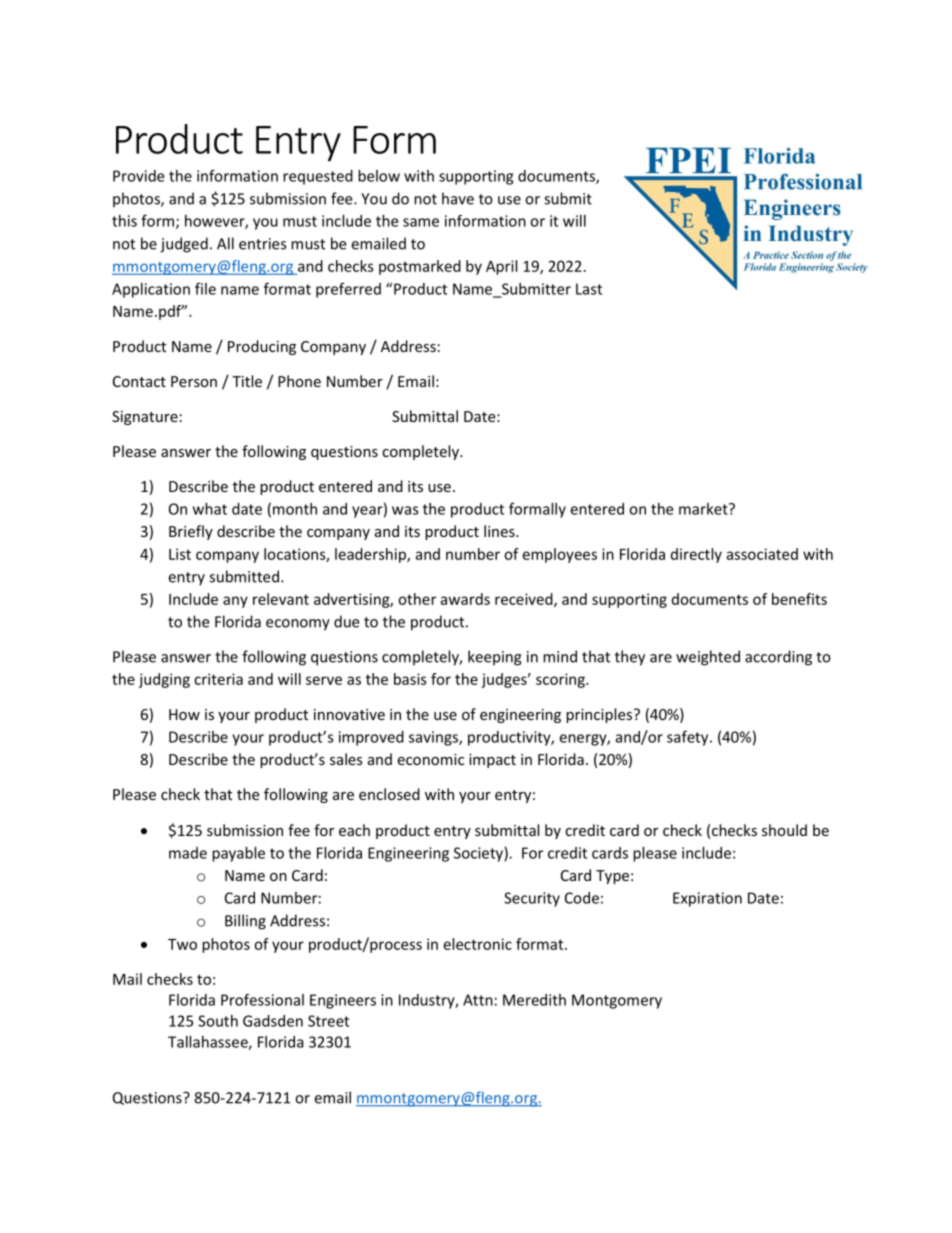 This screenshot has width=952, height=1233. I want to click on Attn, so click(478, 1000).
